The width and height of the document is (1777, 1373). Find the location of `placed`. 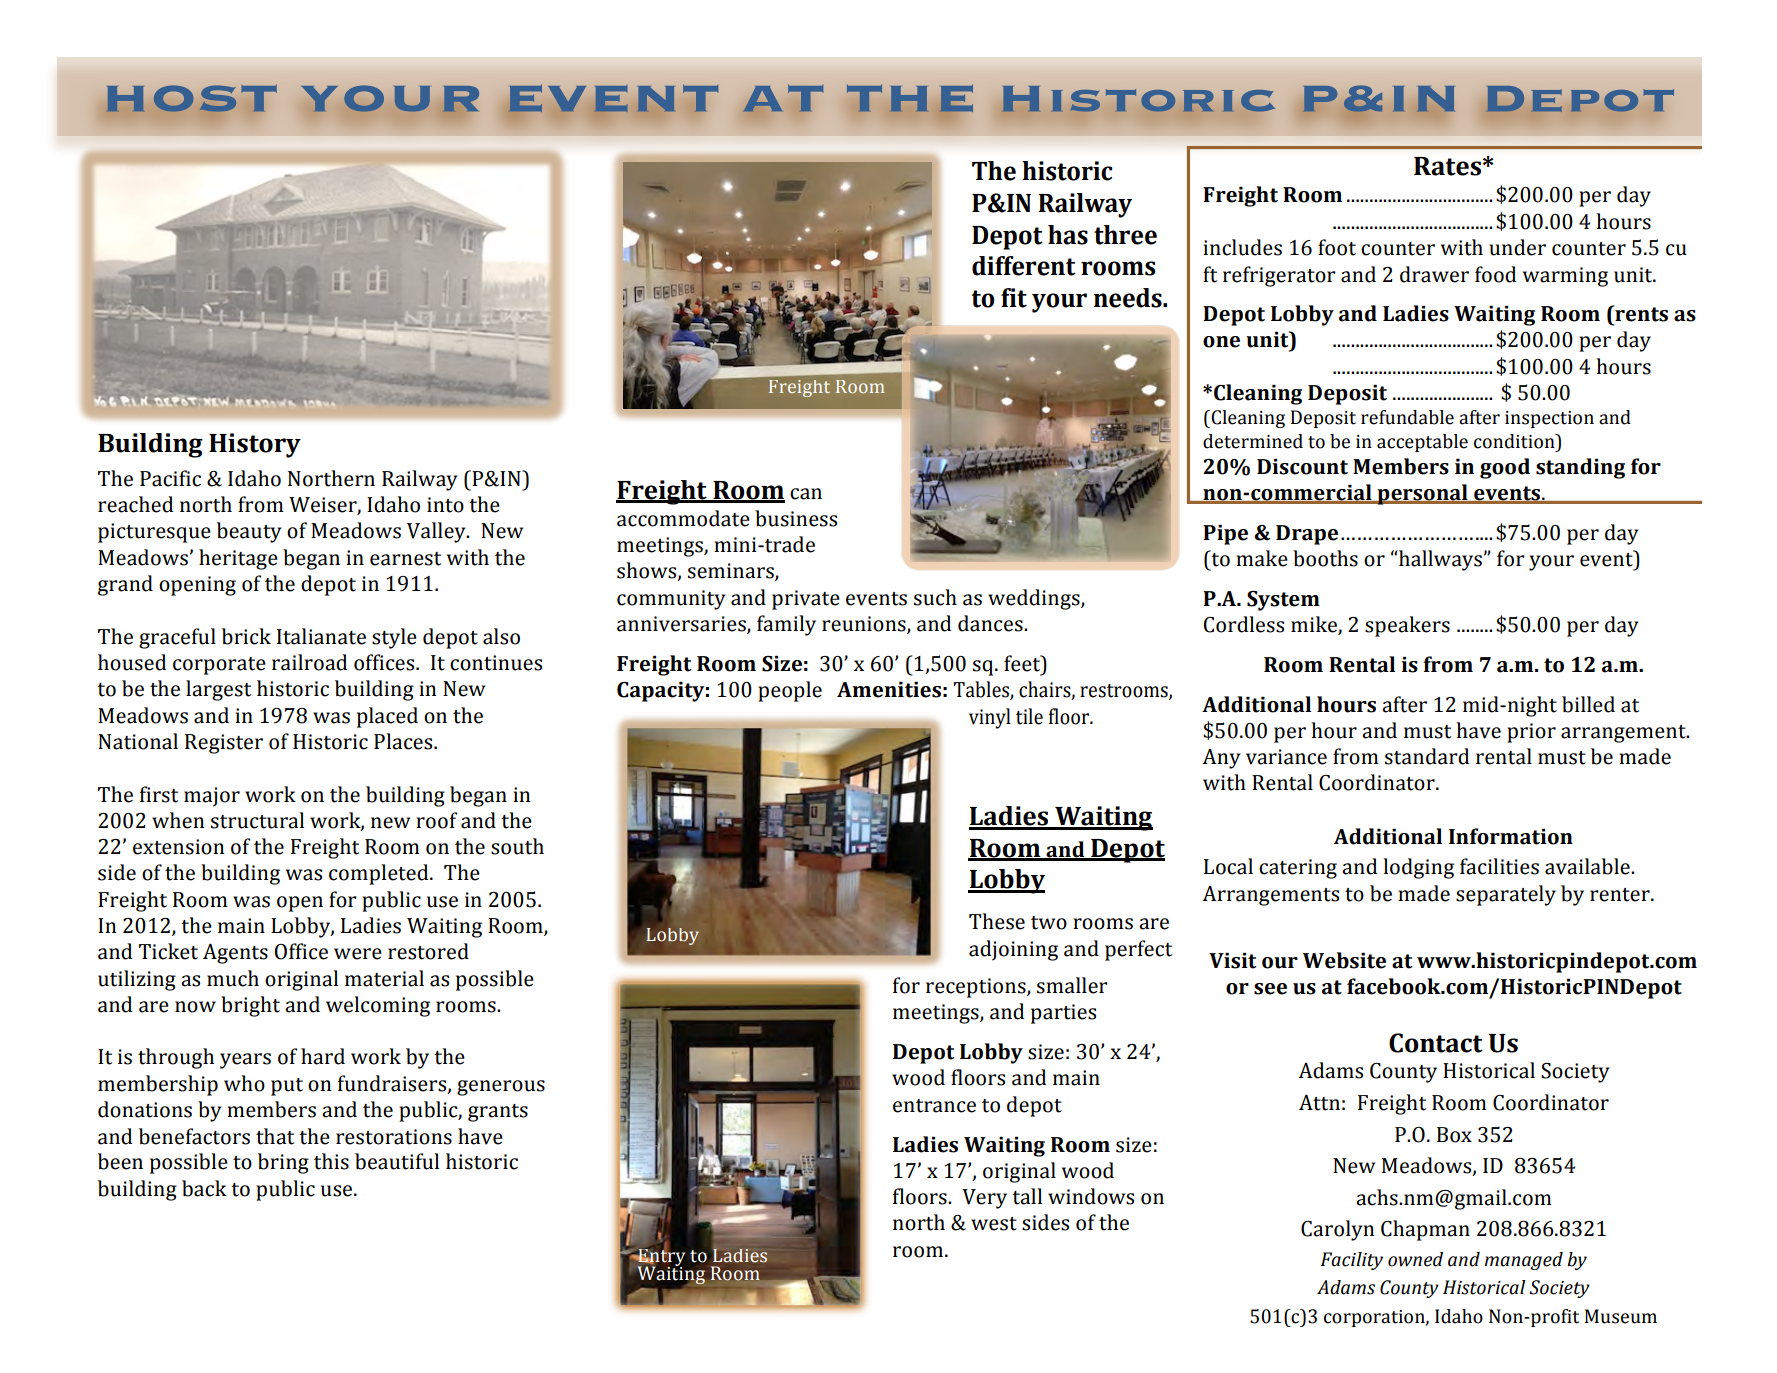

placed is located at coordinates (387, 717).
